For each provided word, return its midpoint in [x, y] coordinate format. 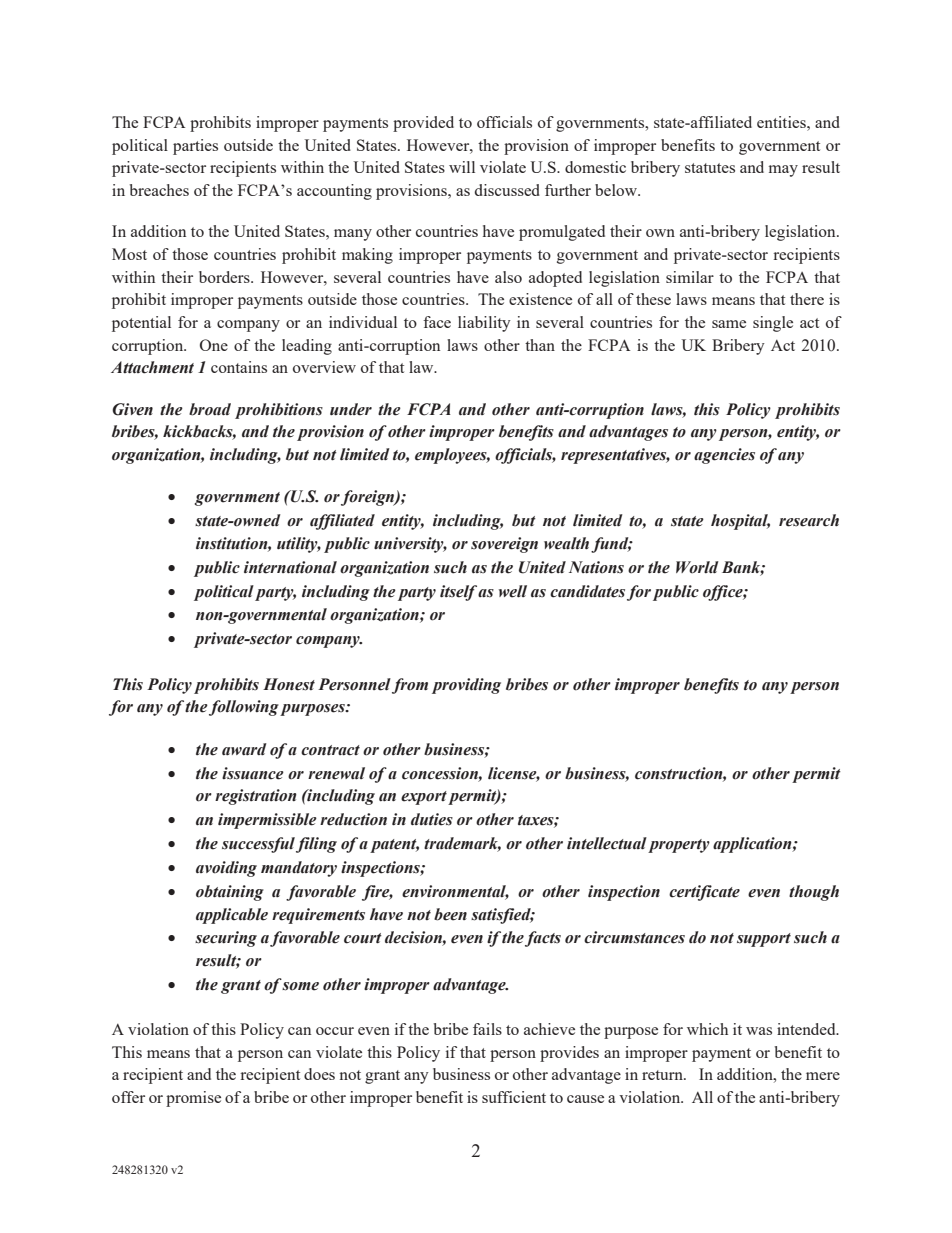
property [679, 846]
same [729, 324]
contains [239, 367]
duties [432, 819]
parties [195, 147]
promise [193, 1099]
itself [459, 593]
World [697, 567]
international [290, 567]
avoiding [226, 869]
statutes [710, 168]
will [462, 167]
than [540, 345]
